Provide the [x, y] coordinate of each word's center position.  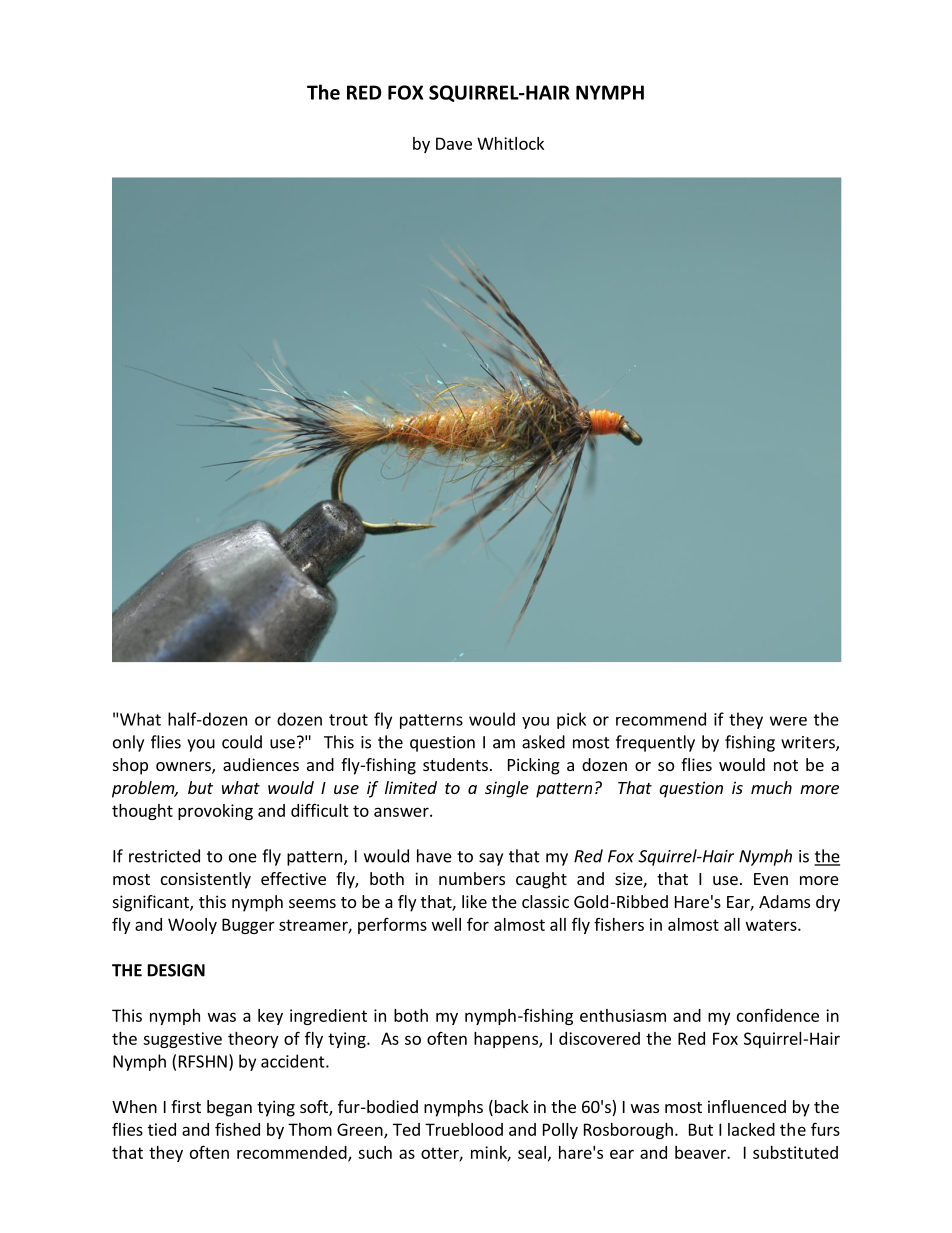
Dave [454, 143]
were [788, 721]
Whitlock [510, 143]
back [510, 1108]
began [229, 1108]
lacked [751, 1129]
